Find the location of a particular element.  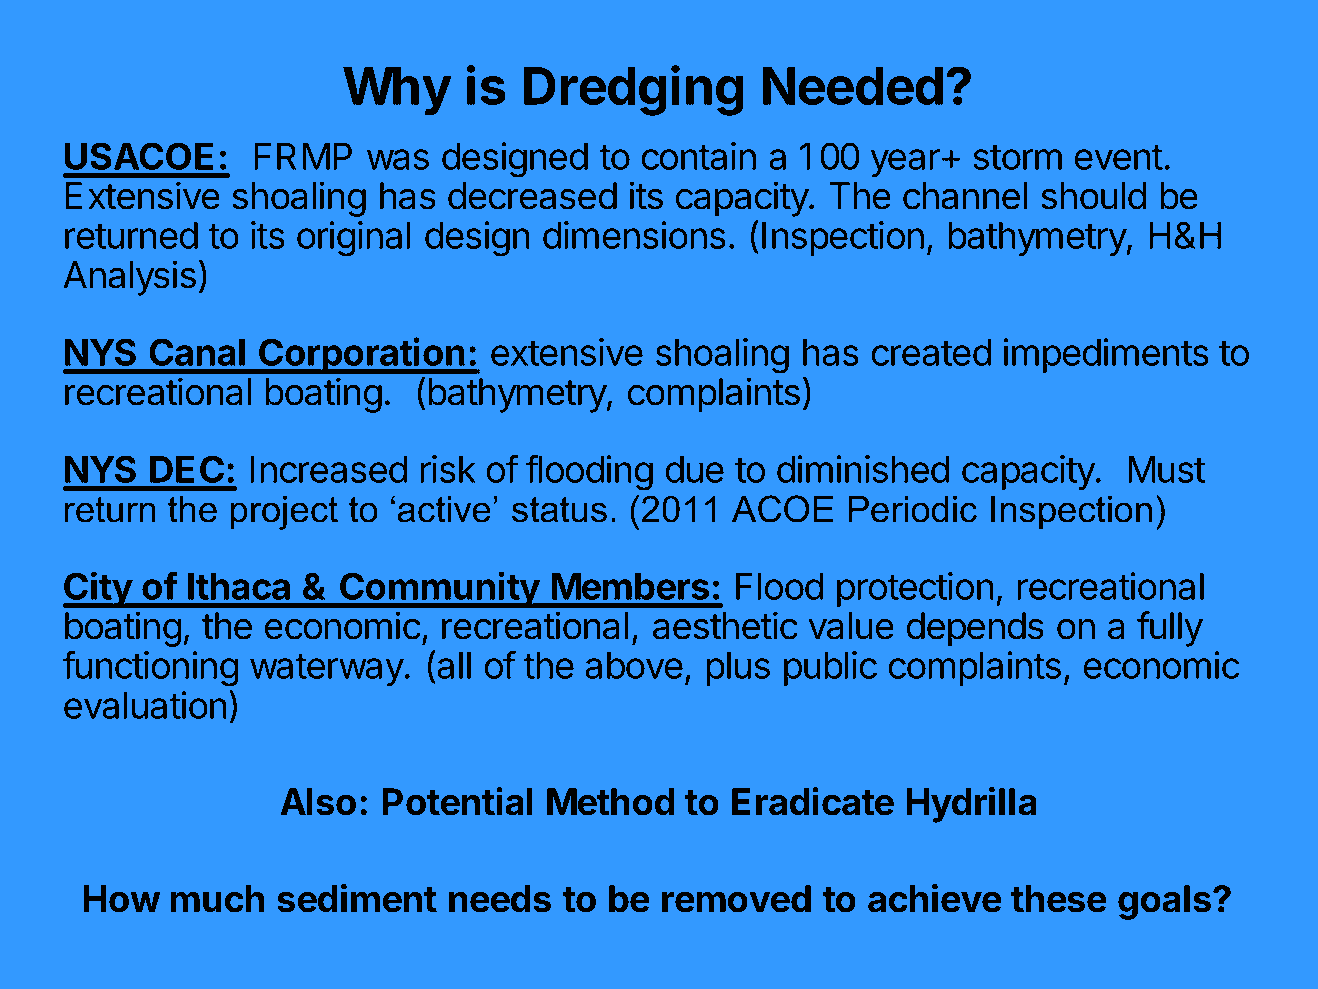

removed is located at coordinates (736, 899).
